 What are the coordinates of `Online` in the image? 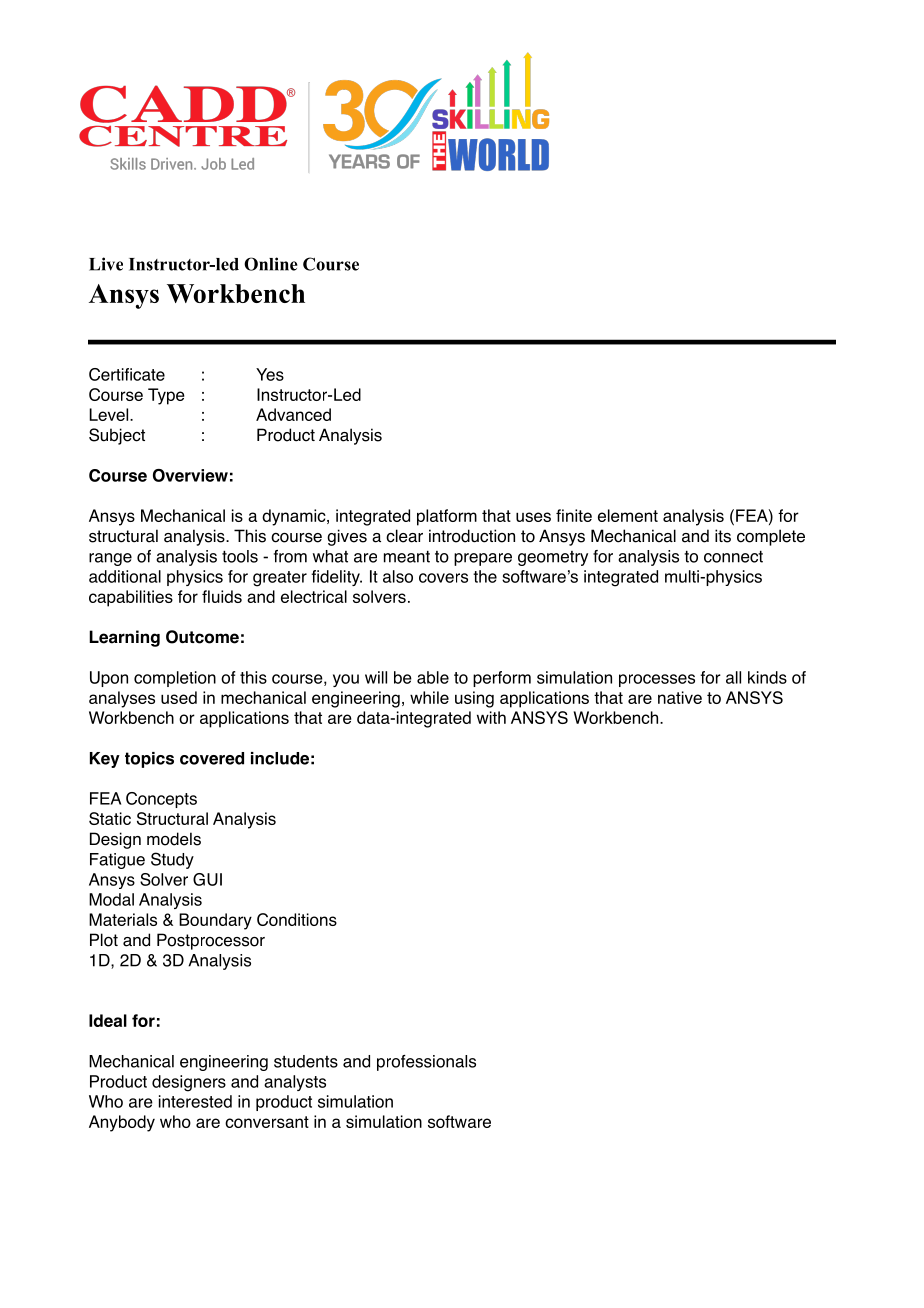 It's located at (271, 264).
